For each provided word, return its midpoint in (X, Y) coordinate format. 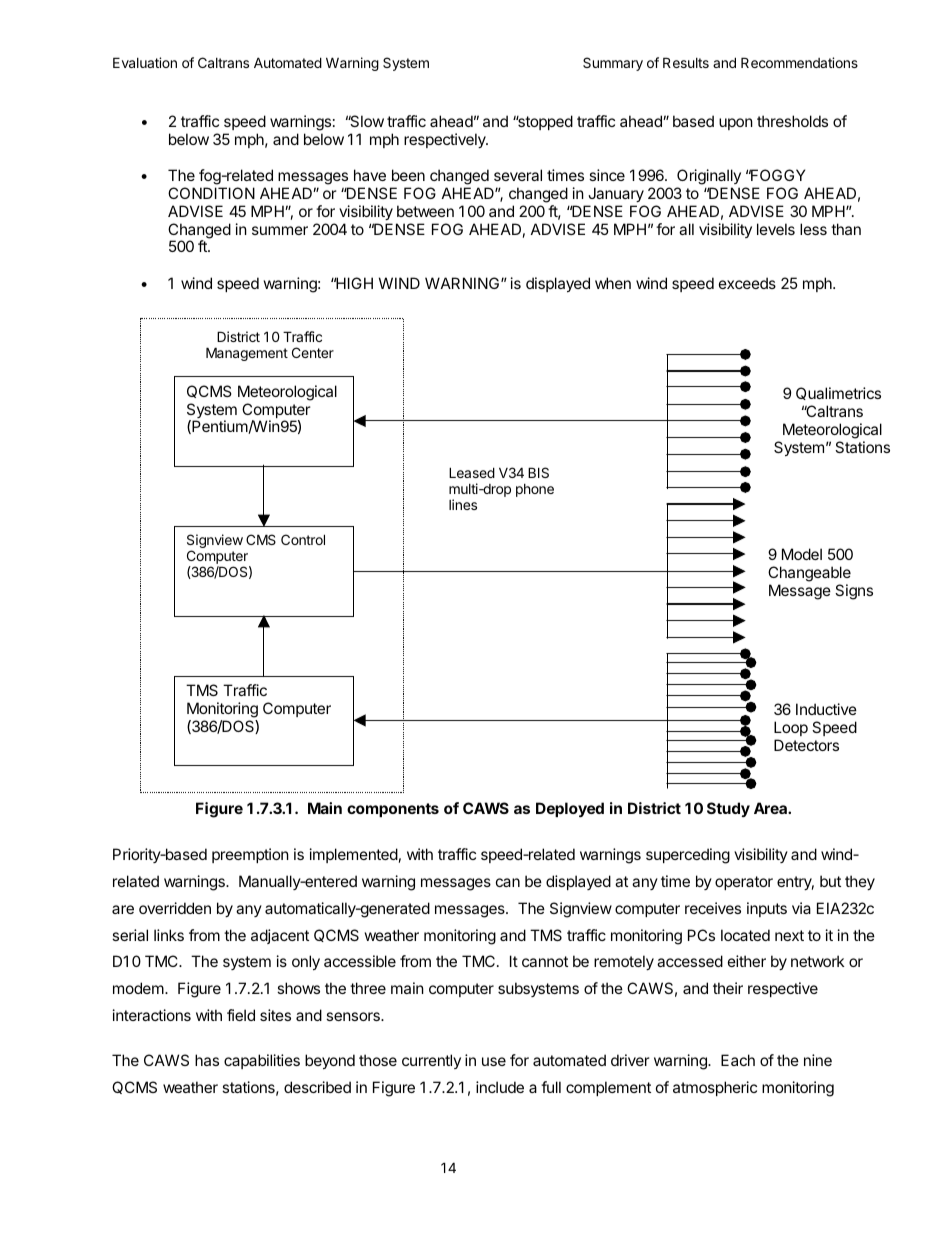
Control (303, 539)
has (207, 1060)
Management (247, 354)
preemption (250, 855)
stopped (544, 122)
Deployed (570, 809)
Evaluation (145, 62)
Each (738, 1060)
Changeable (809, 574)
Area (771, 808)
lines (463, 504)
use (494, 1061)
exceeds (747, 283)
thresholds (792, 121)
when (613, 283)
